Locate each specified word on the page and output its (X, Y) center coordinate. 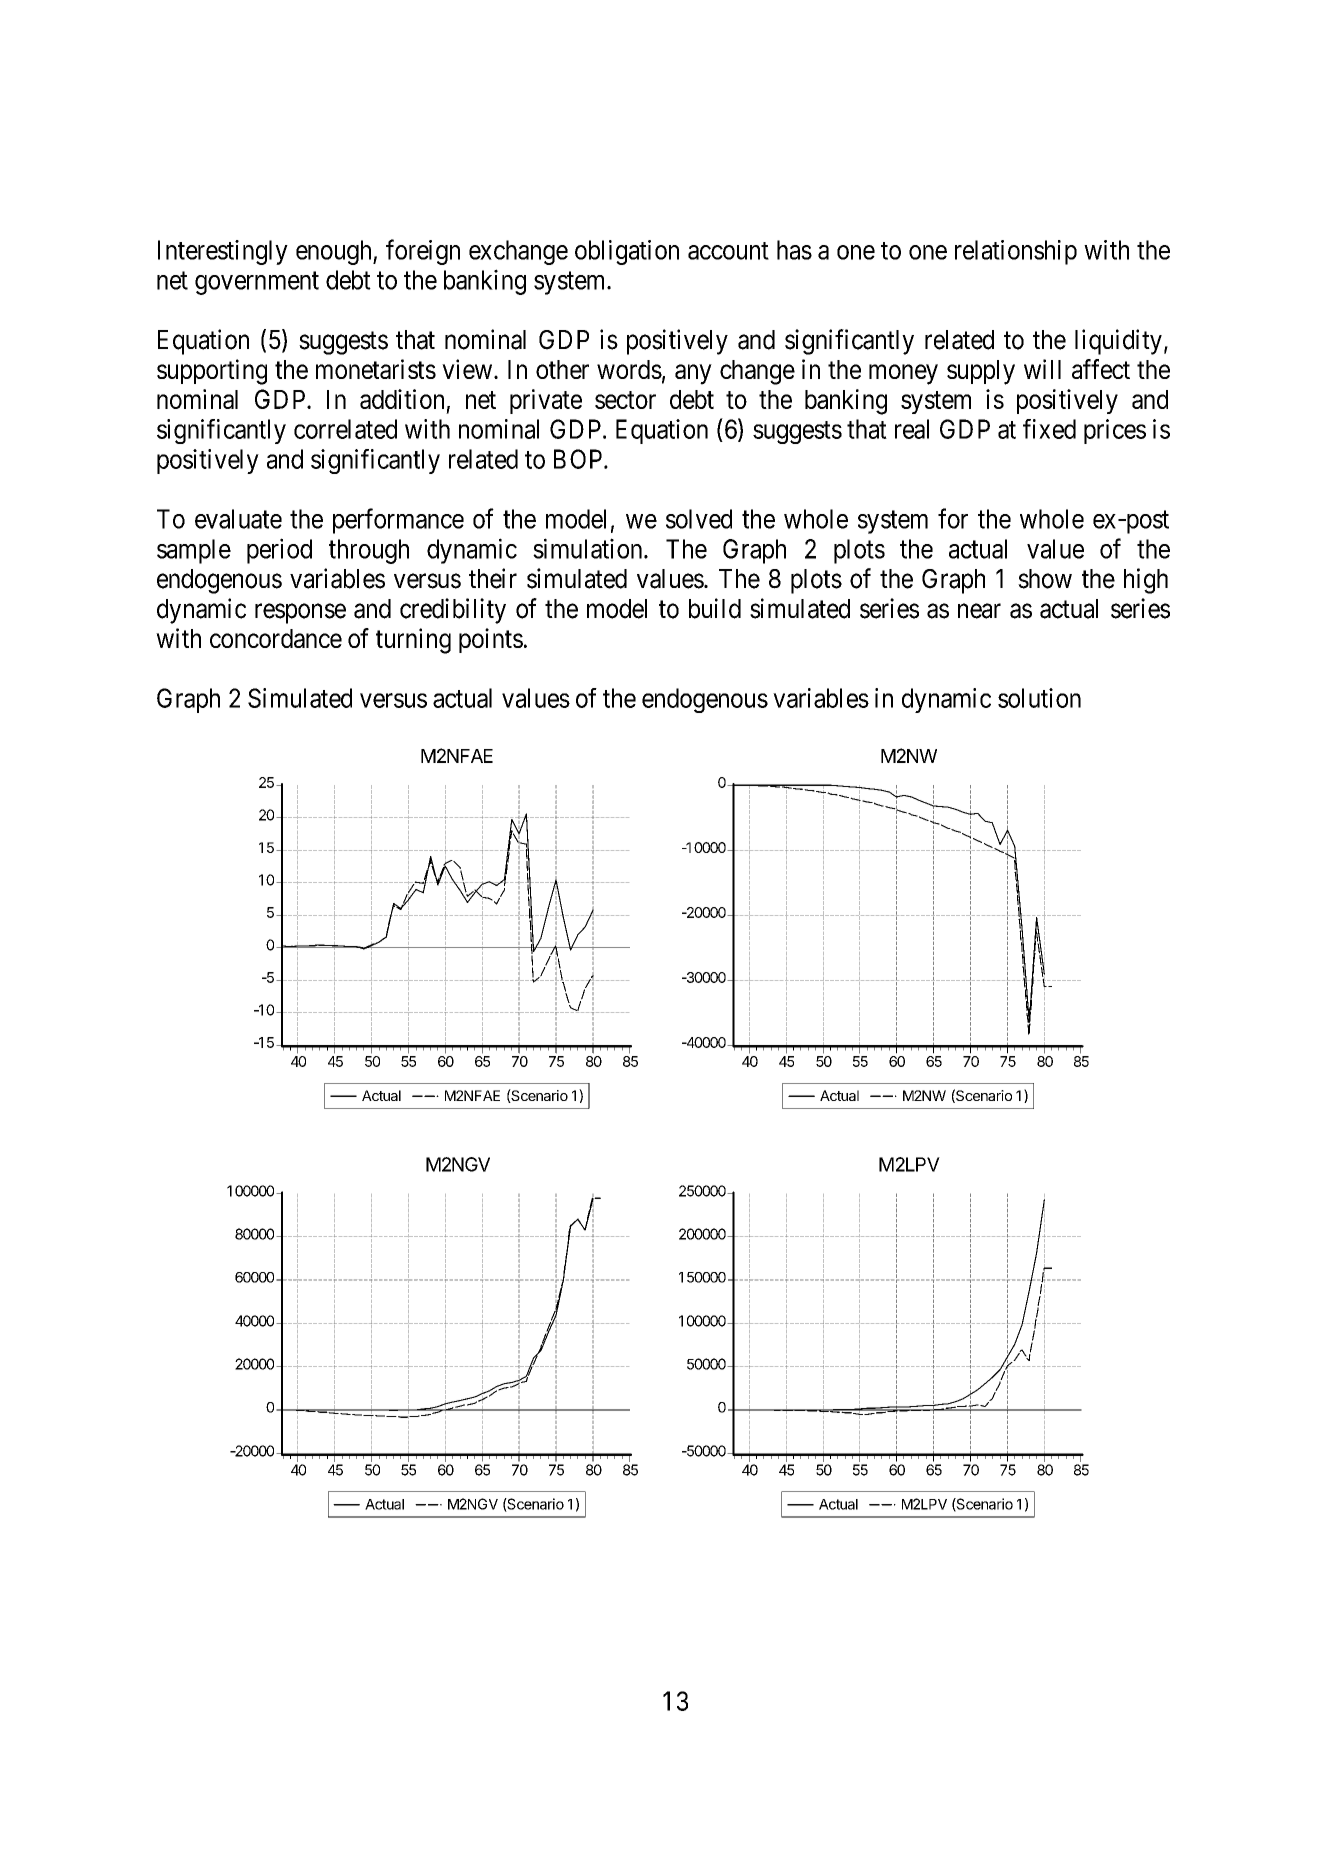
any (693, 374)
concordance (276, 638)
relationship (1016, 252)
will (1042, 369)
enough (335, 252)
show (1045, 579)
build (715, 608)
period (279, 551)
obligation (627, 252)
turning (413, 641)
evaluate (238, 519)
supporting (212, 372)
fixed (1049, 429)
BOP (579, 459)
